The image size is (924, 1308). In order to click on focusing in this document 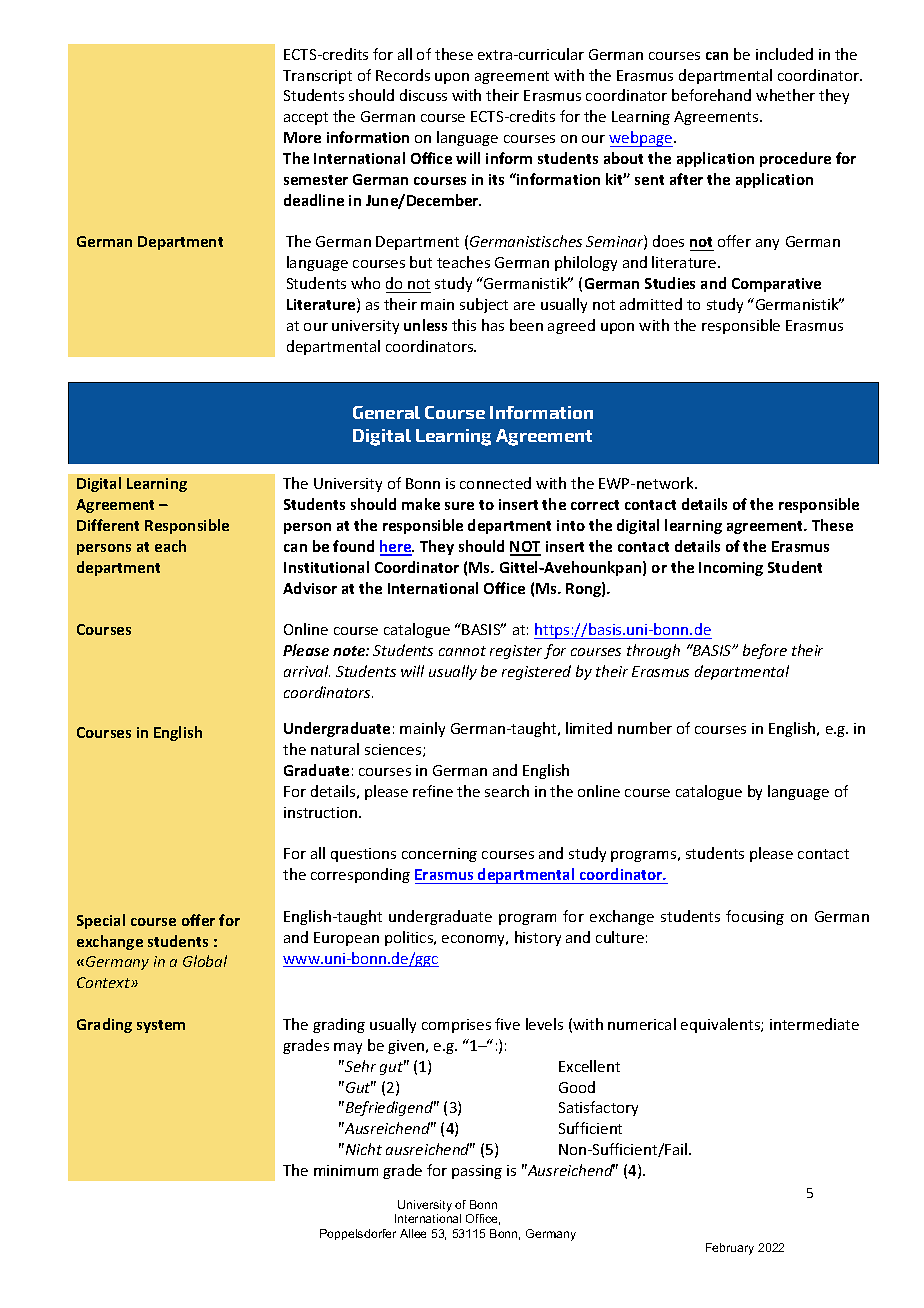, I will do `click(755, 917)`.
